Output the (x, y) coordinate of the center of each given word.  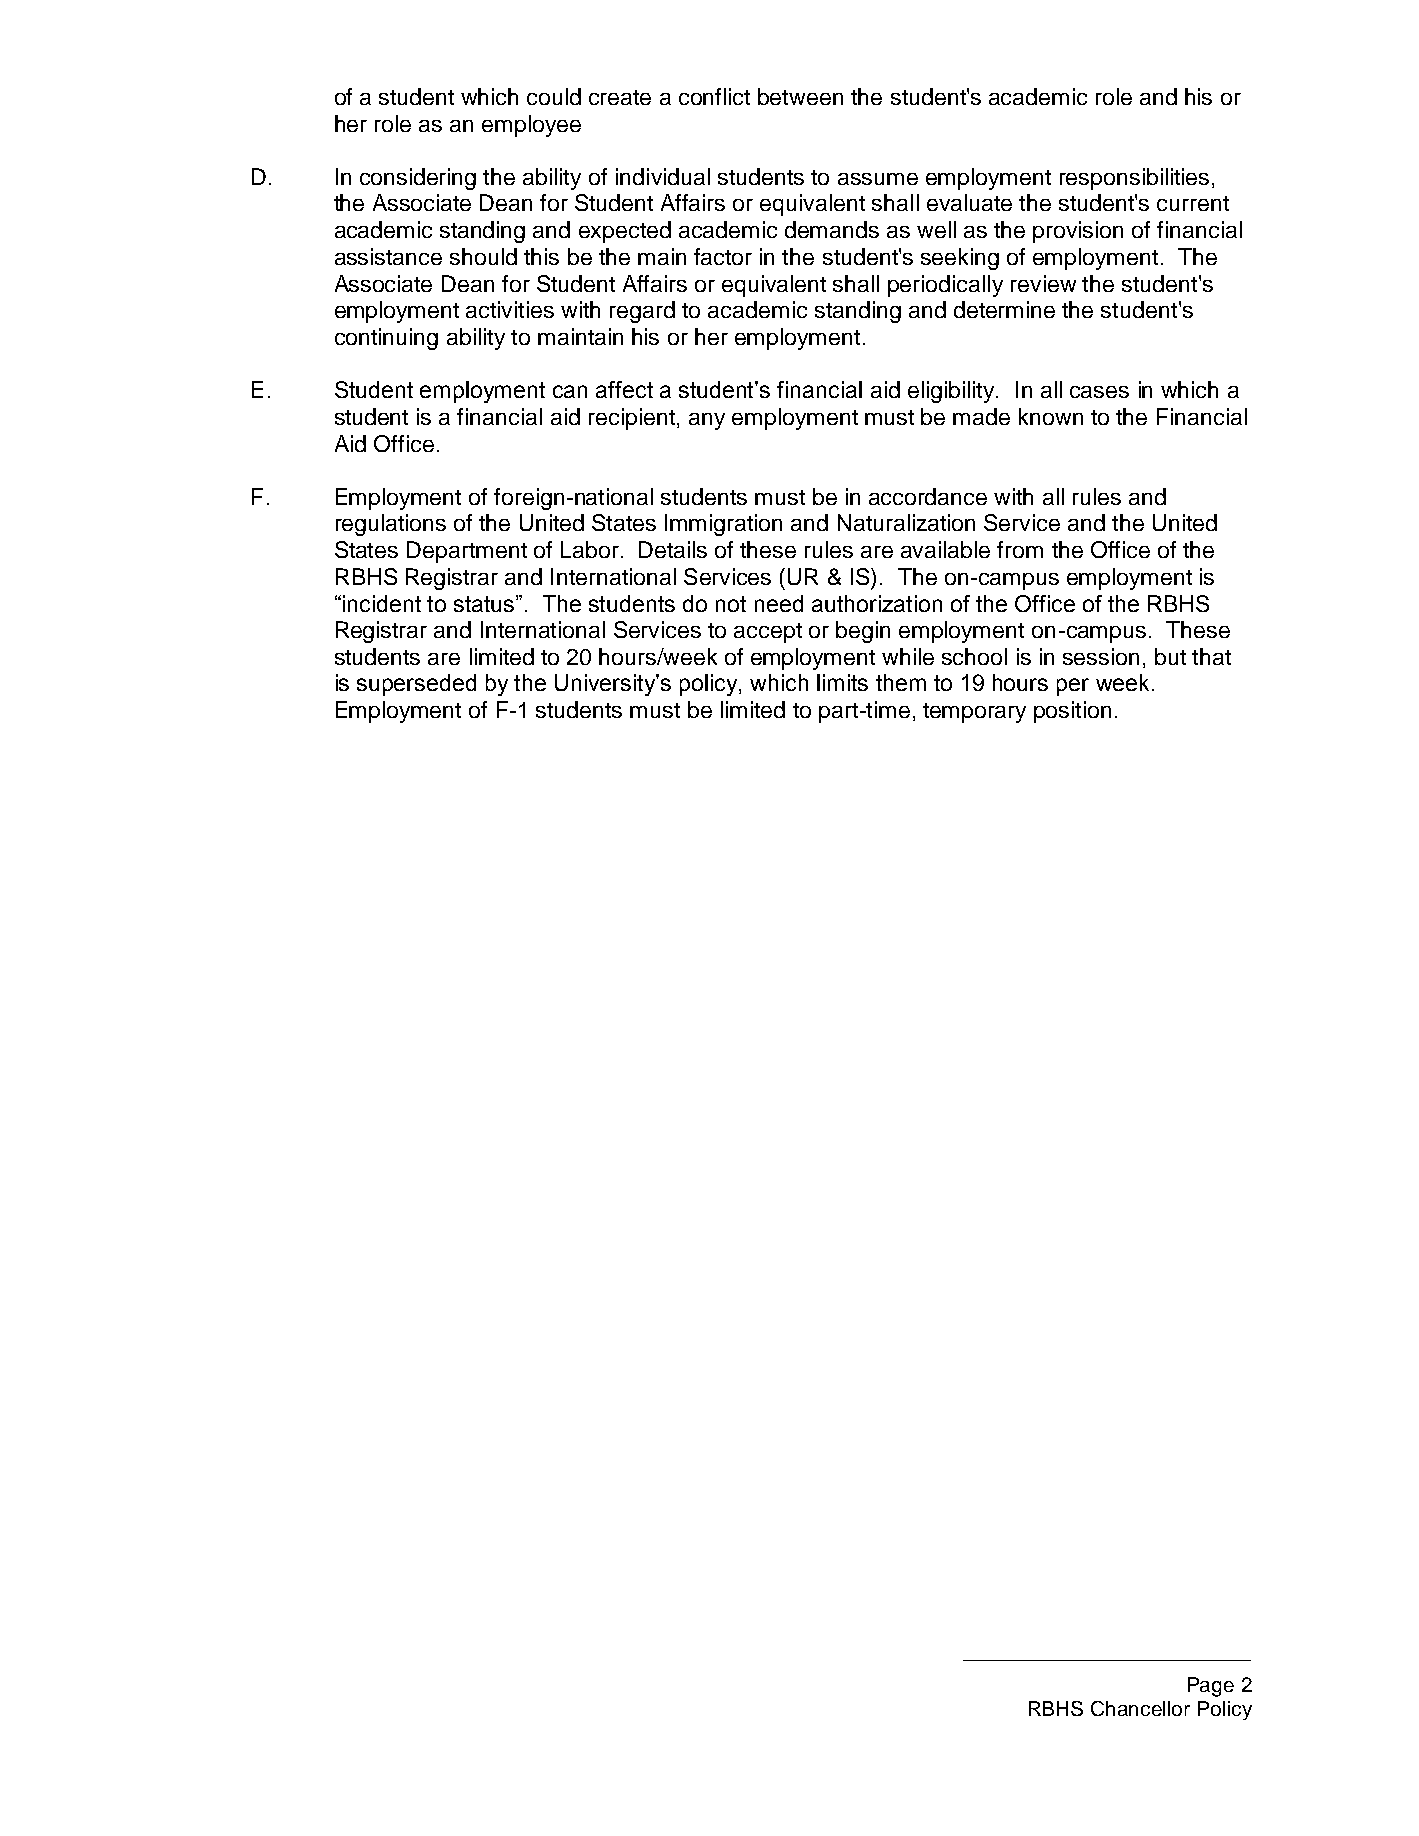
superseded (416, 685)
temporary (974, 713)
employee (531, 126)
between (800, 96)
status (485, 603)
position (1072, 712)
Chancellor (1140, 1708)
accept (768, 633)
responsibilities (1134, 179)
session (1101, 656)
